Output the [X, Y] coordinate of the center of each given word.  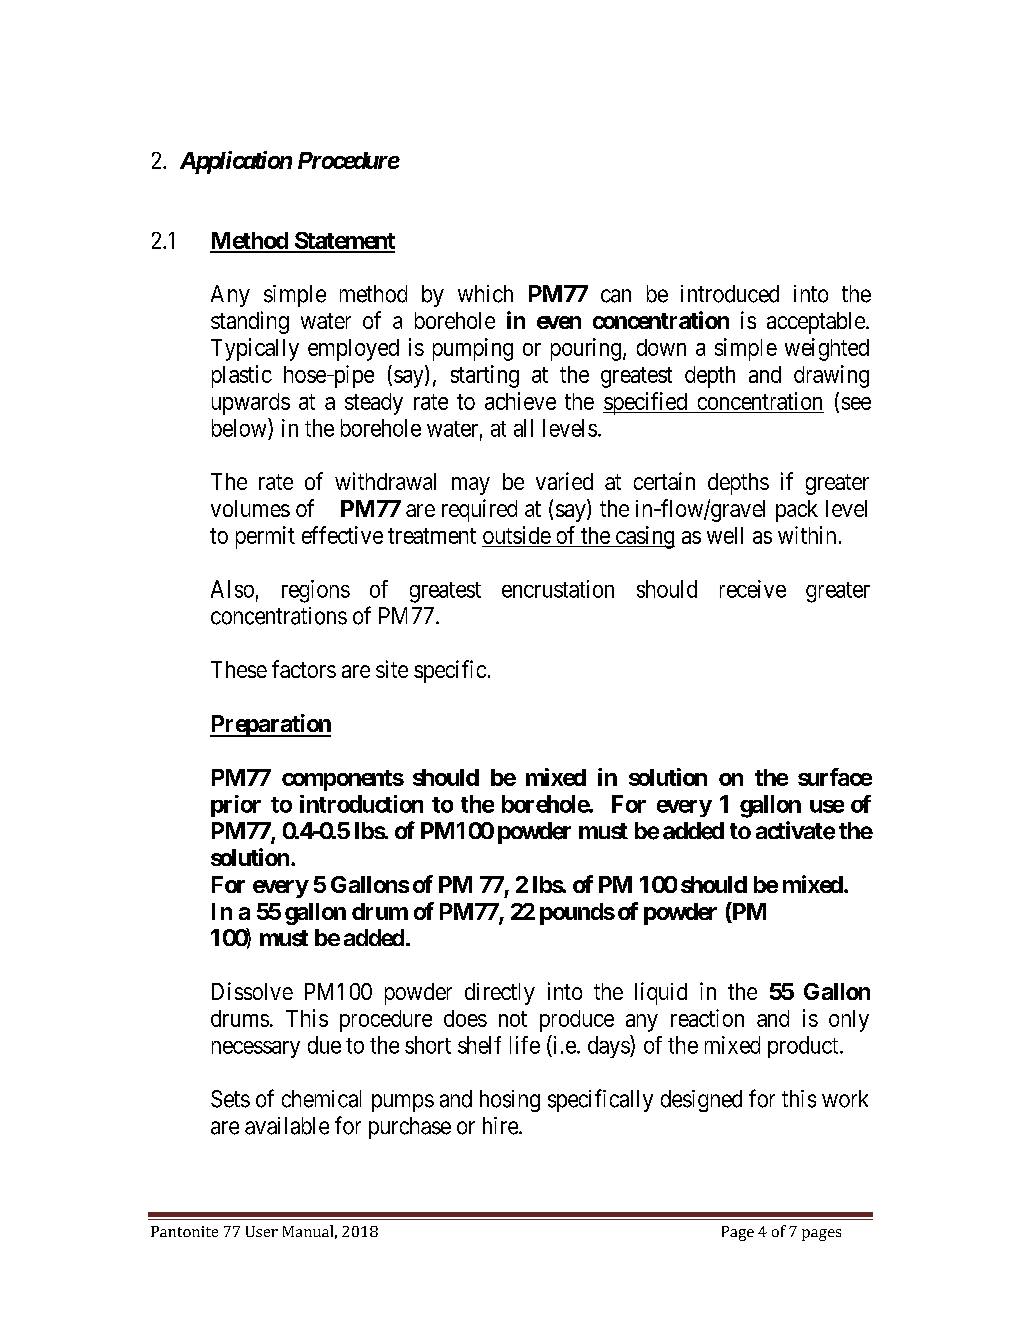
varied [564, 481]
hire [501, 1126]
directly [500, 994]
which [485, 294]
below [240, 427]
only [849, 1021]
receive [753, 589]
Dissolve [252, 991]
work [845, 1099]
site [392, 669]
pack [797, 511]
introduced [730, 294]
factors [304, 669]
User [262, 1231]
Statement [343, 242]
